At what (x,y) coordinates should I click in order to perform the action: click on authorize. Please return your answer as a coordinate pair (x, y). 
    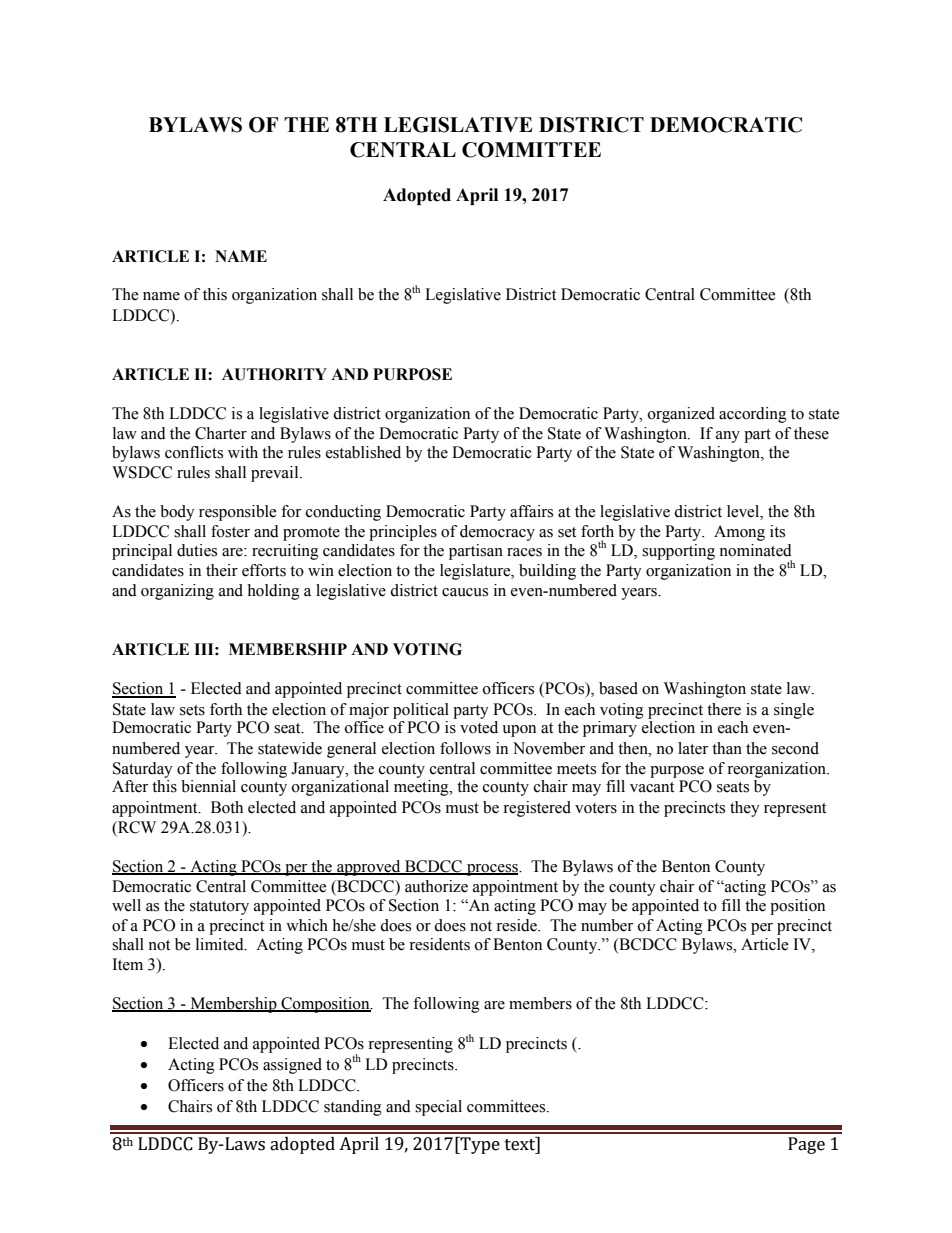
    Looking at the image, I should click on (436, 886).
